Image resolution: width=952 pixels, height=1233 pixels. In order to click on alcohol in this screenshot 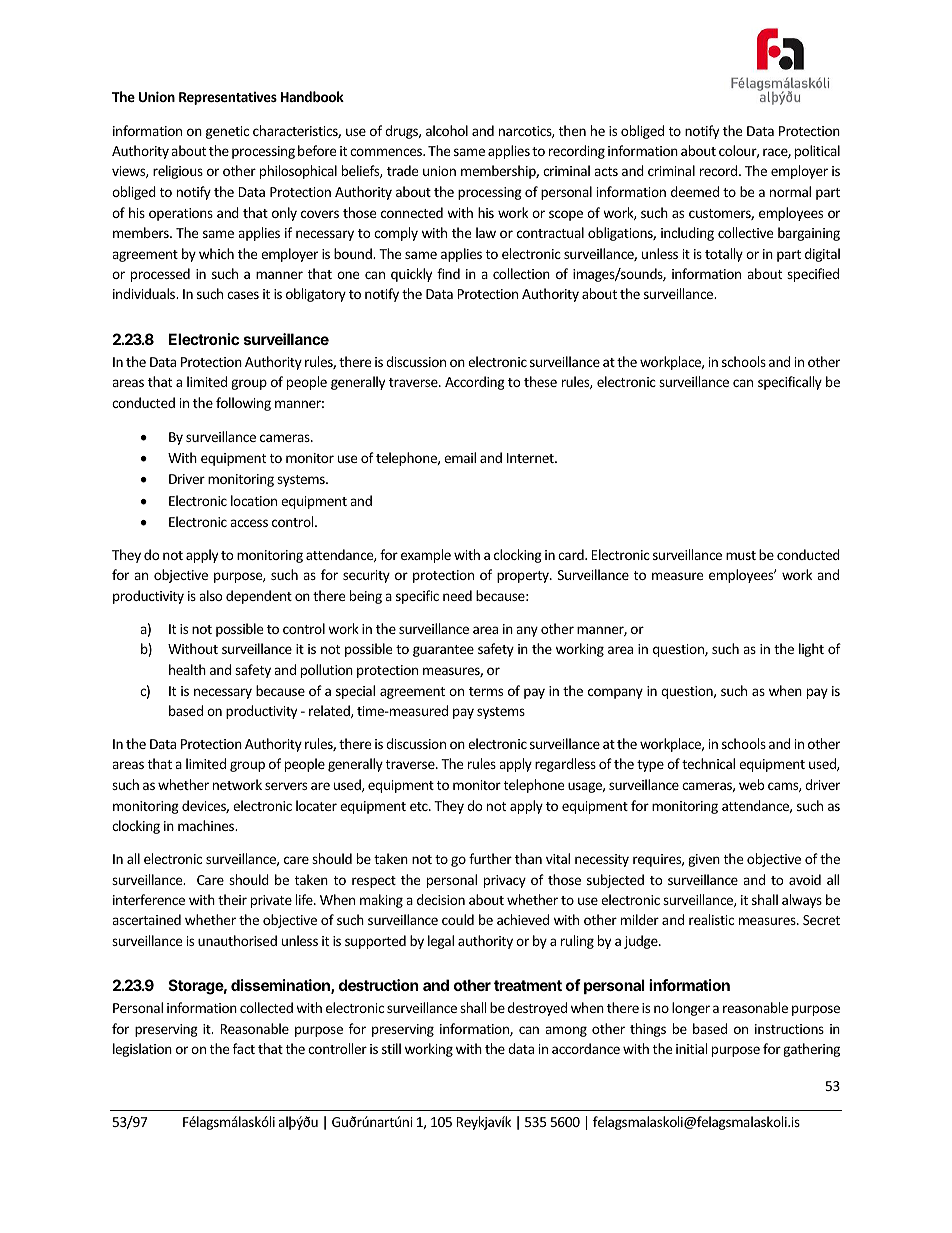, I will do `click(447, 130)`.
